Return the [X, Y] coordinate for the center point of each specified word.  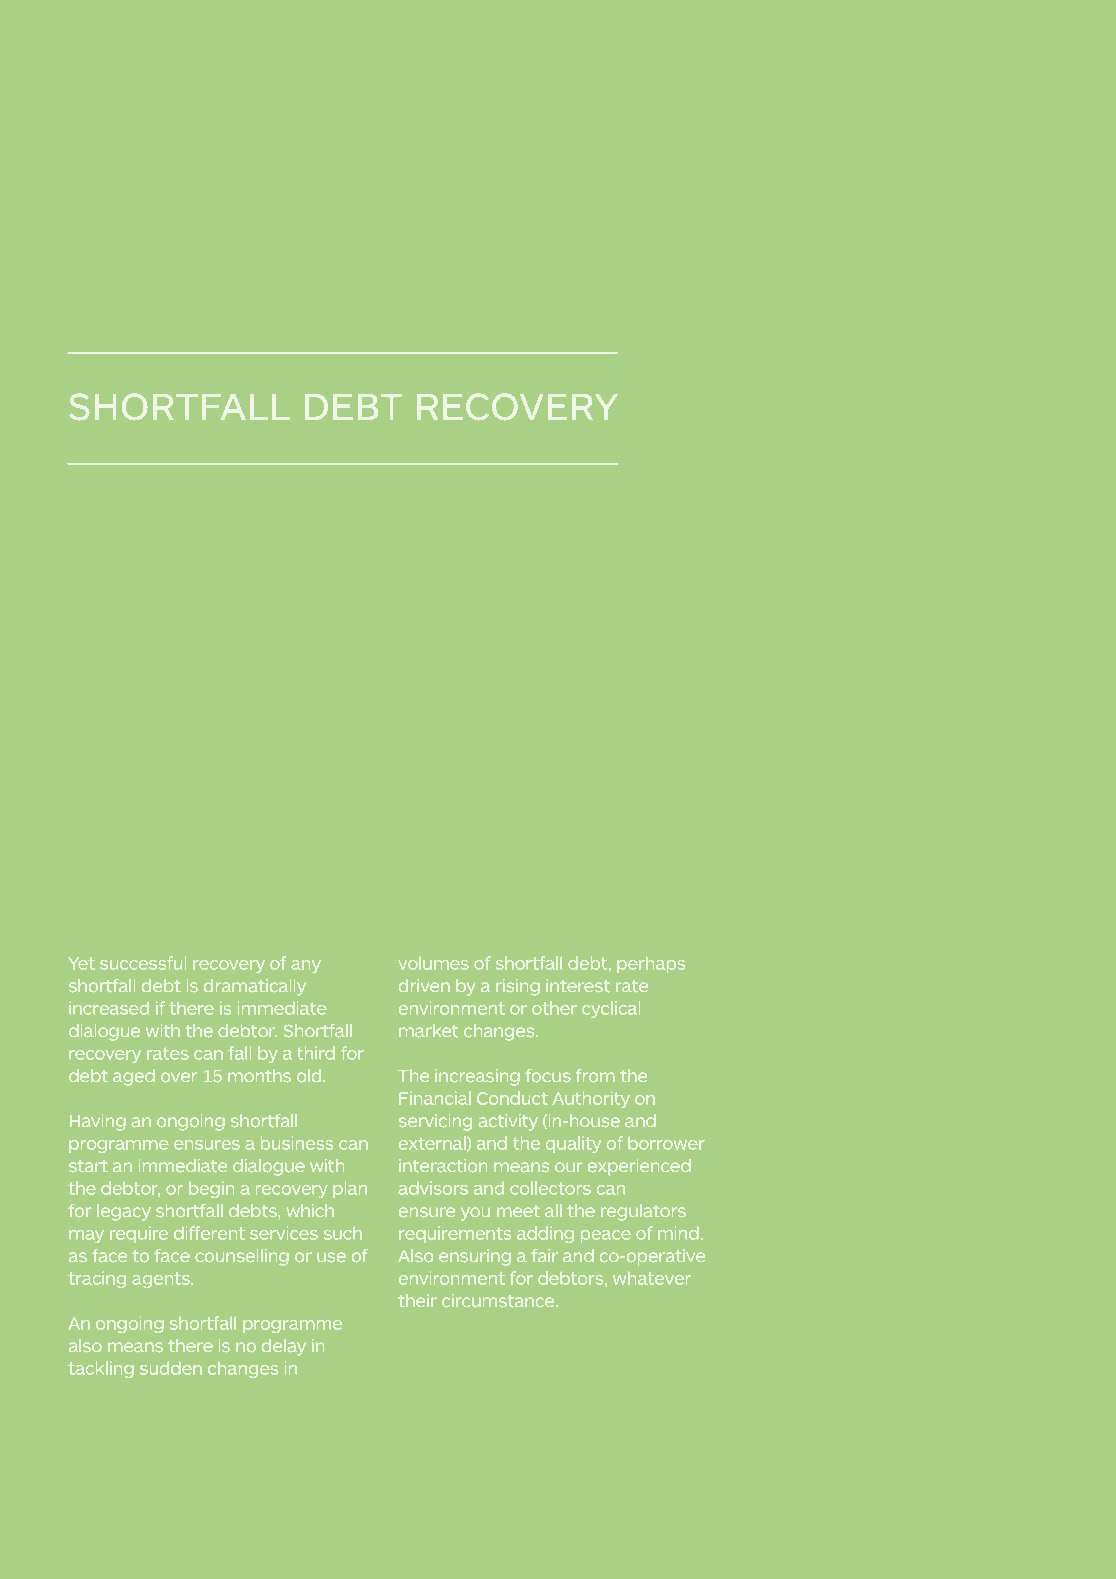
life [554, 795]
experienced [639, 1167]
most [191, 848]
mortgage [357, 852]
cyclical [611, 1009]
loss [337, 503]
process [435, 698]
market [428, 1030]
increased [109, 1008]
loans [527, 847]
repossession [203, 746]
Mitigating [131, 505]
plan [350, 1189]
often [491, 742]
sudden [171, 1368]
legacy [124, 1212]
